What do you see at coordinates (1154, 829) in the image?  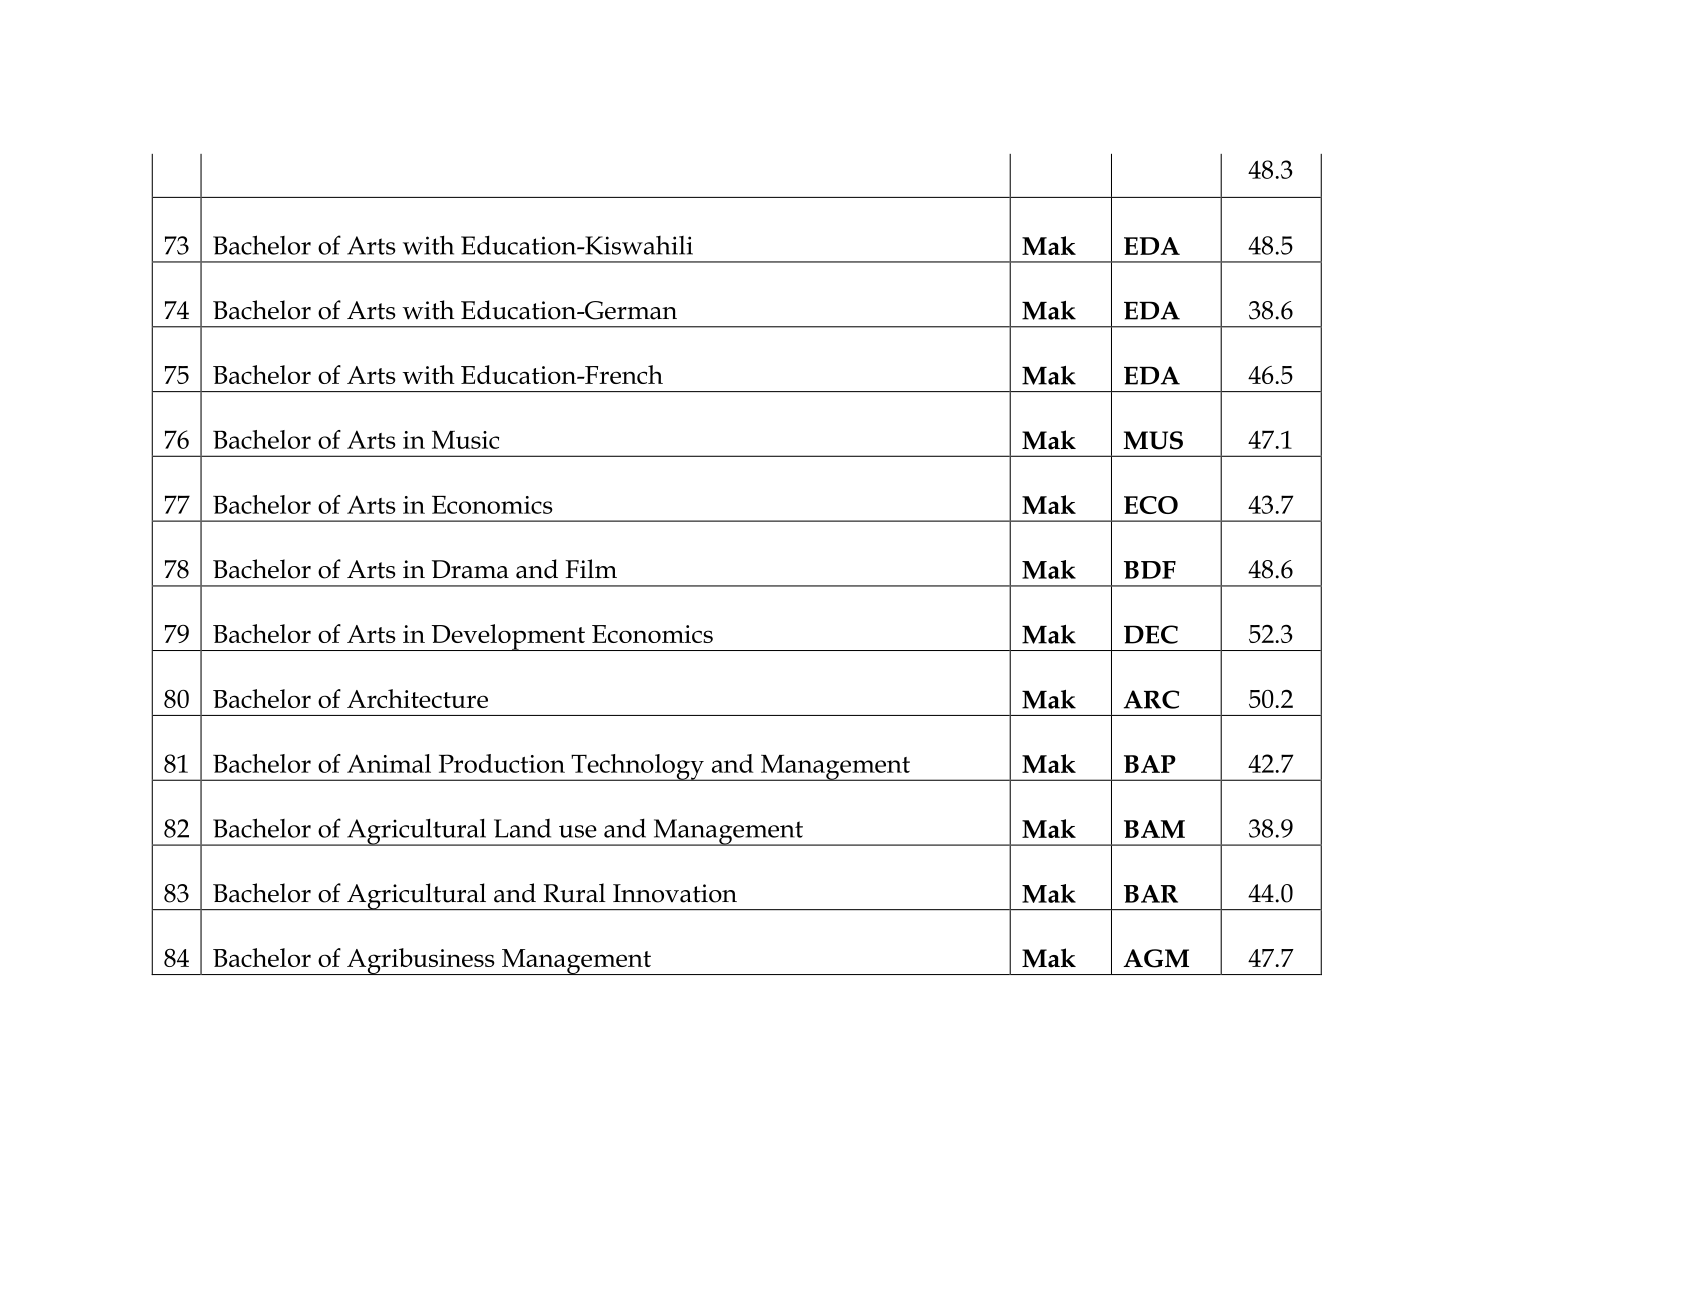 I see `BAM` at bounding box center [1154, 829].
